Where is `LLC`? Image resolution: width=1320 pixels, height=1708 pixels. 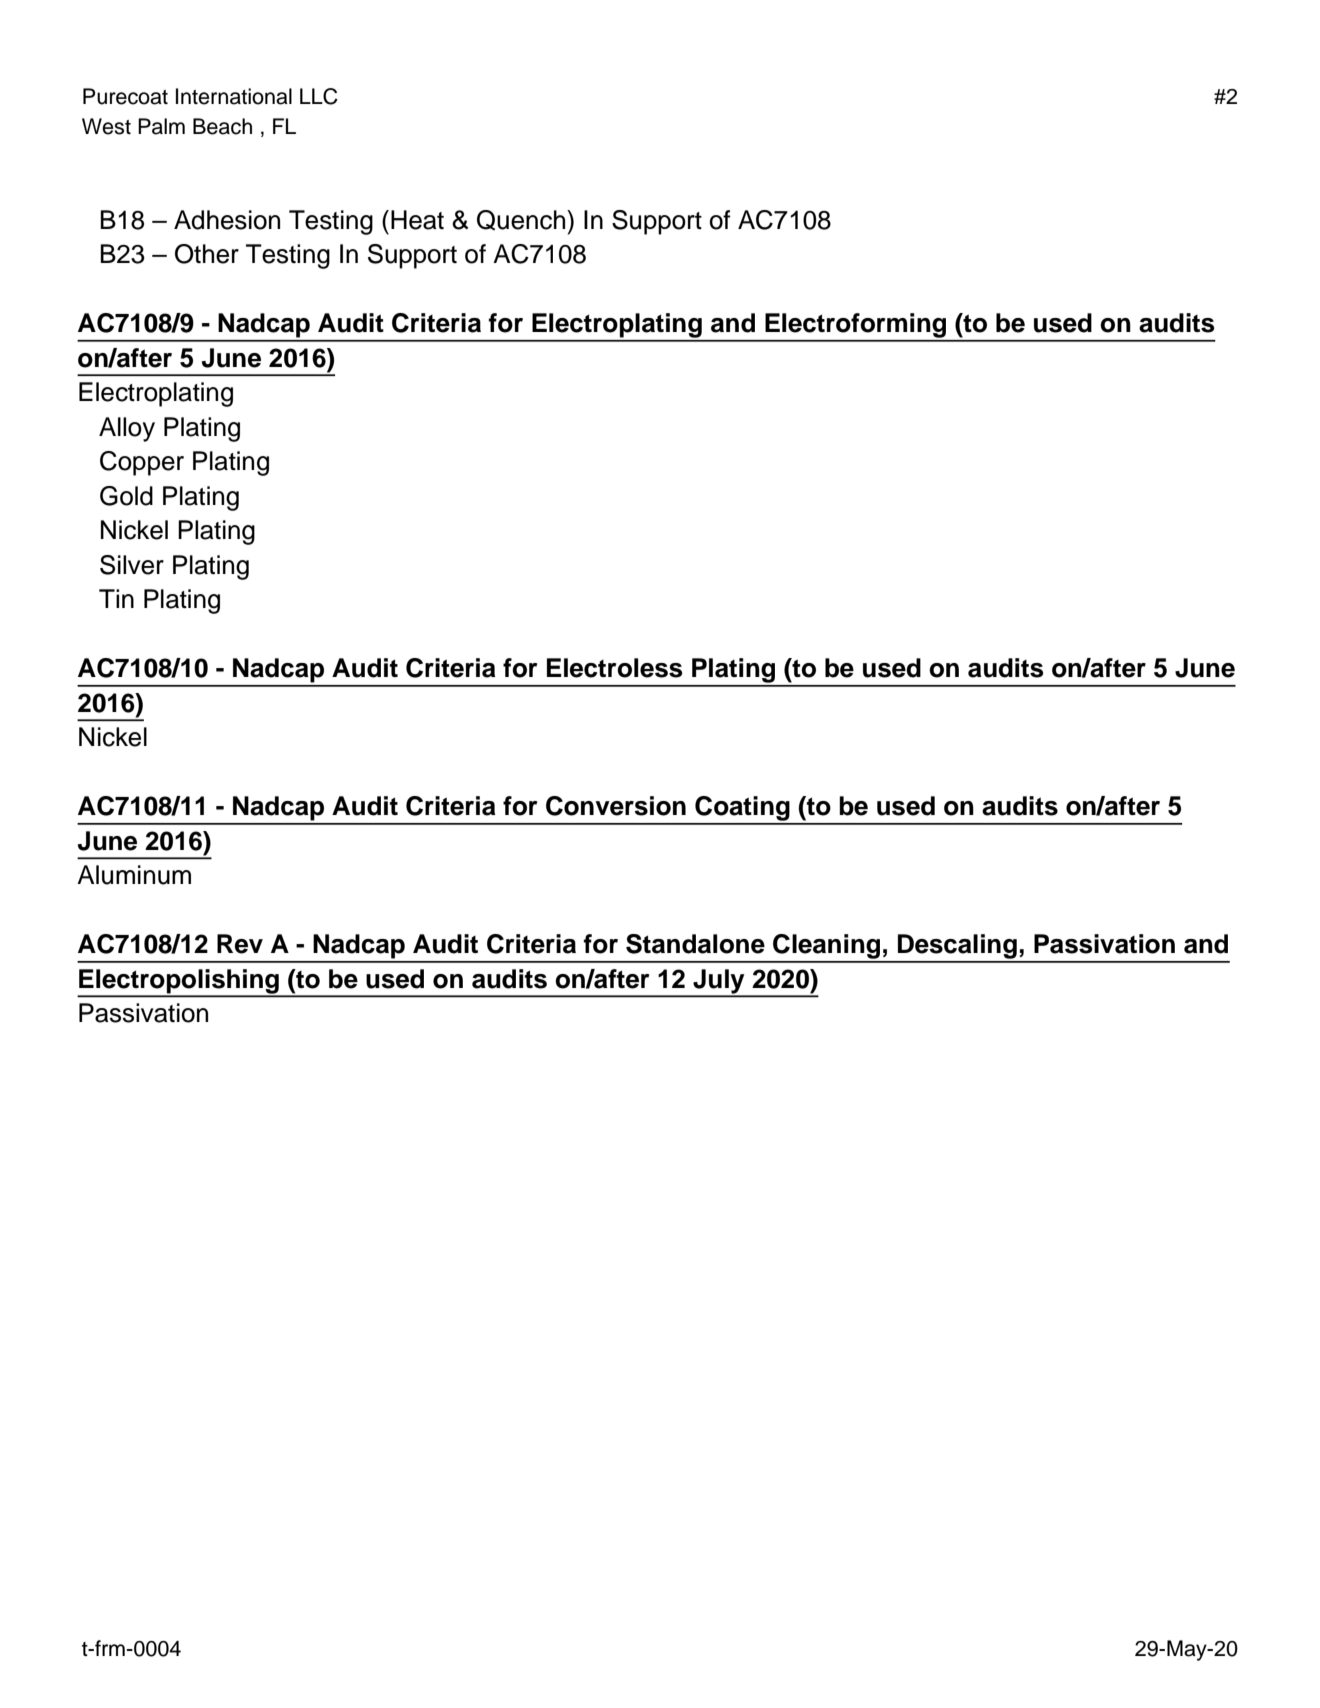
LLC is located at coordinates (319, 96).
